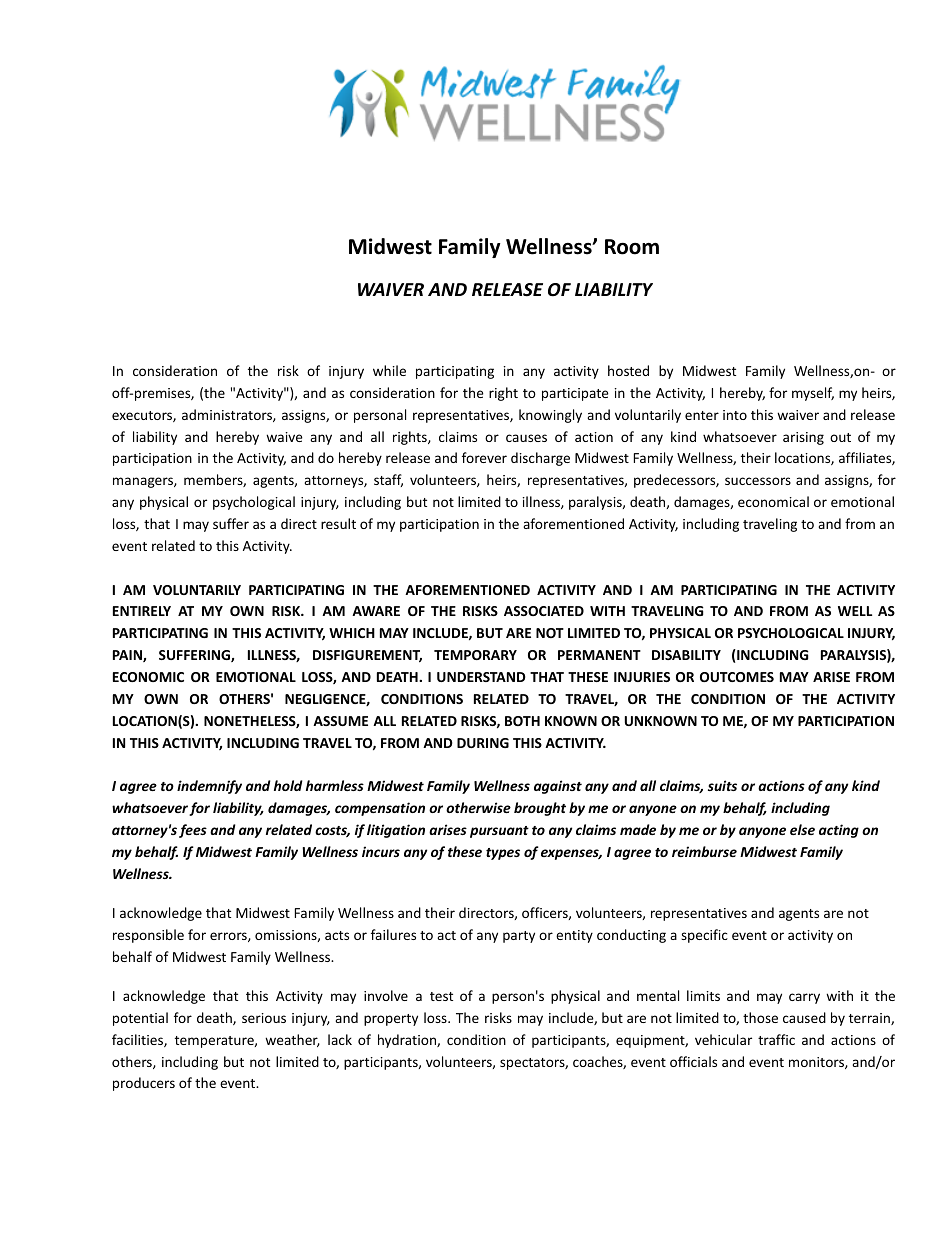 This screenshot has width=952, height=1233. What do you see at coordinates (628, 370) in the screenshot?
I see `hosted` at bounding box center [628, 370].
